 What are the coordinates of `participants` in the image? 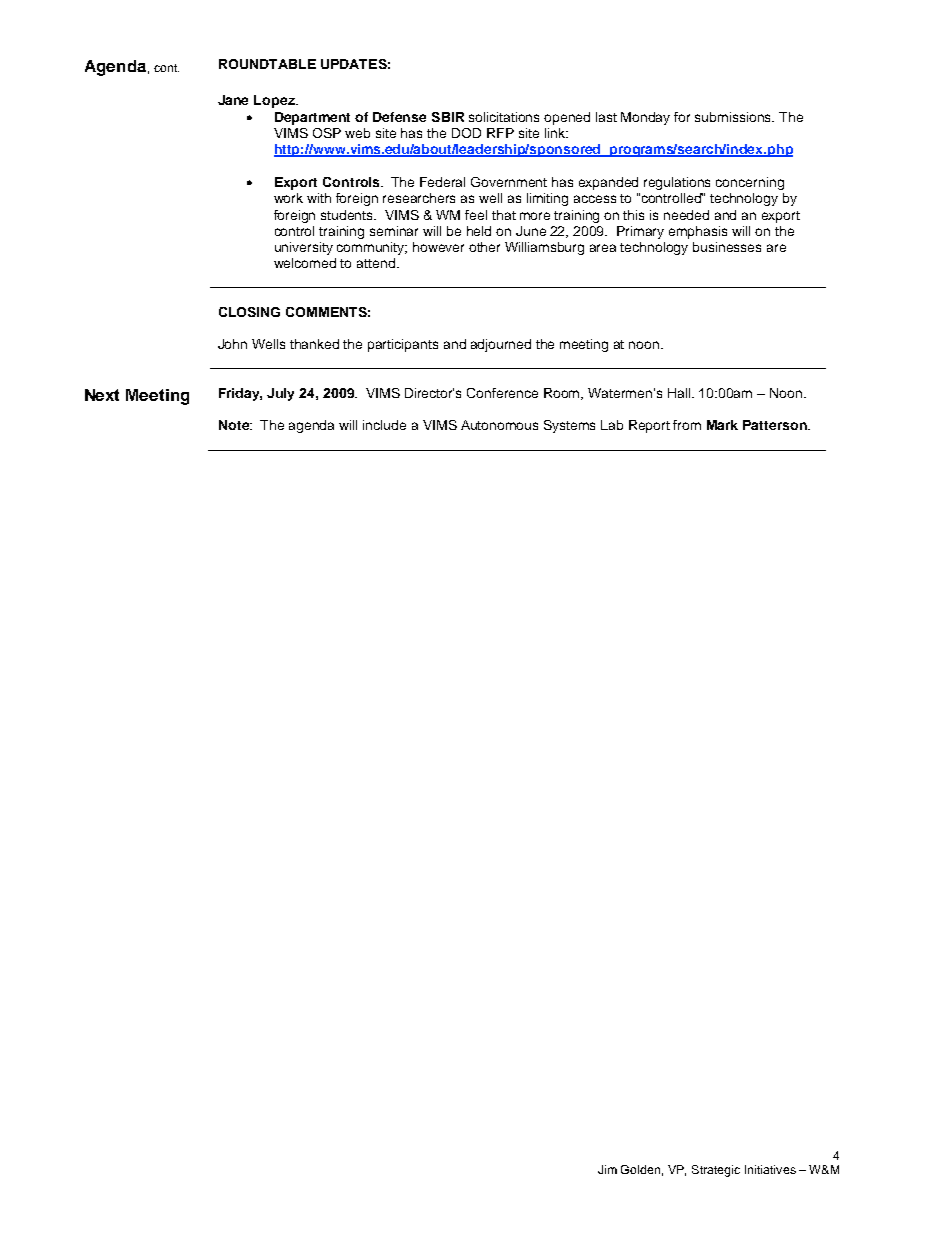 It's located at (403, 345).
